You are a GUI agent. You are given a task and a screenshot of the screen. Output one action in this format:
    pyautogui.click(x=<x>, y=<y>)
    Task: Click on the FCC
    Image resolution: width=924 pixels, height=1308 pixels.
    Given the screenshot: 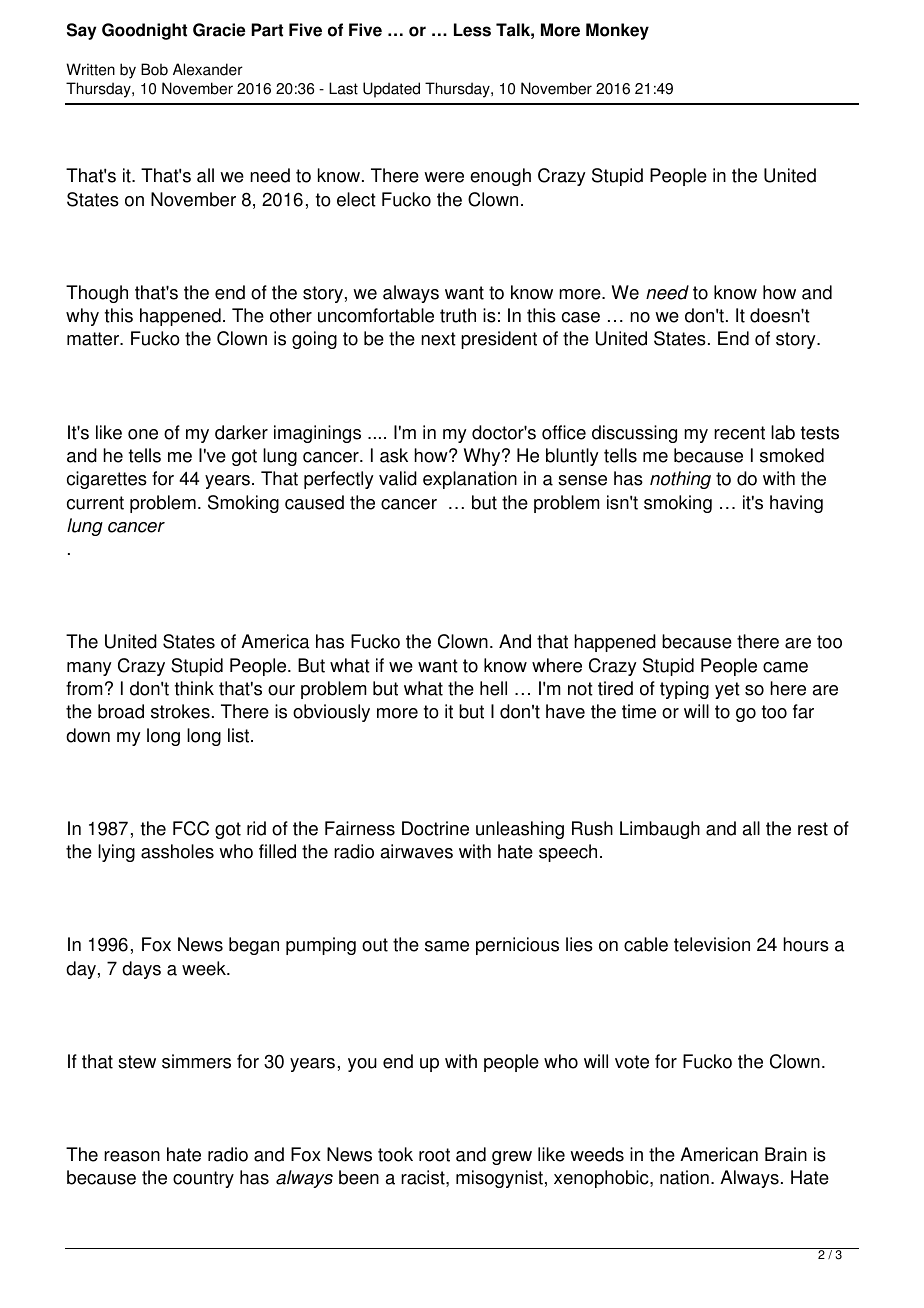 What is the action you would take?
    pyautogui.click(x=191, y=828)
